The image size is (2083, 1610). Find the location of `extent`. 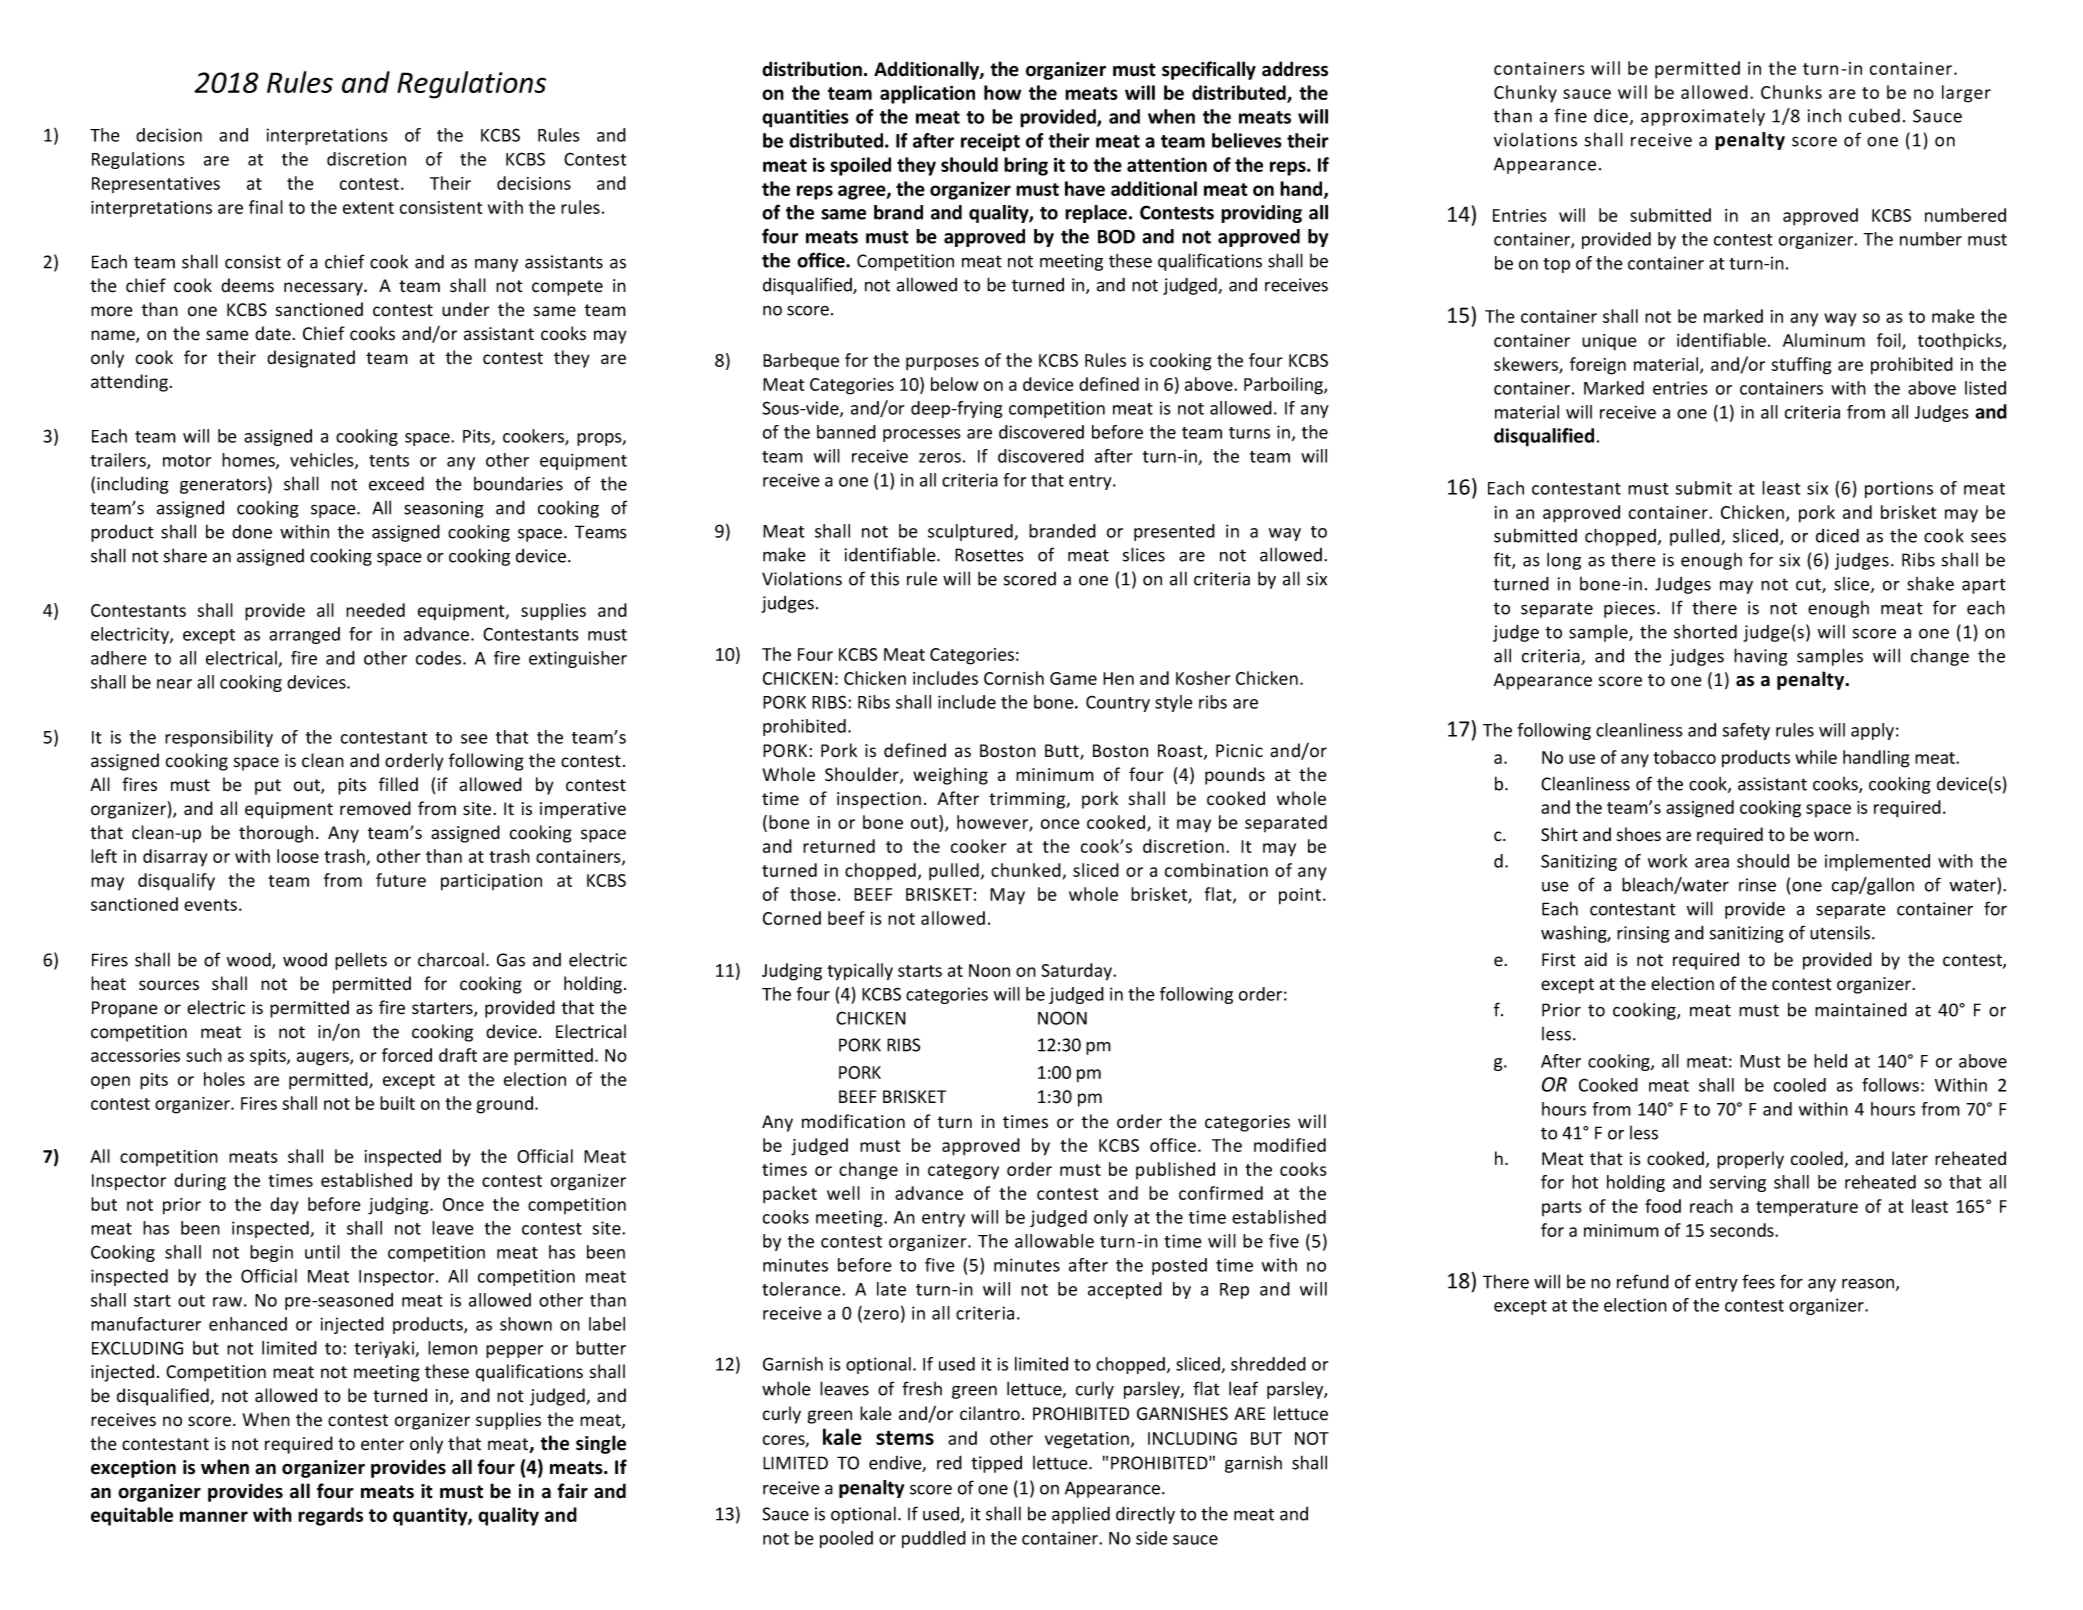

extent is located at coordinates (368, 208).
